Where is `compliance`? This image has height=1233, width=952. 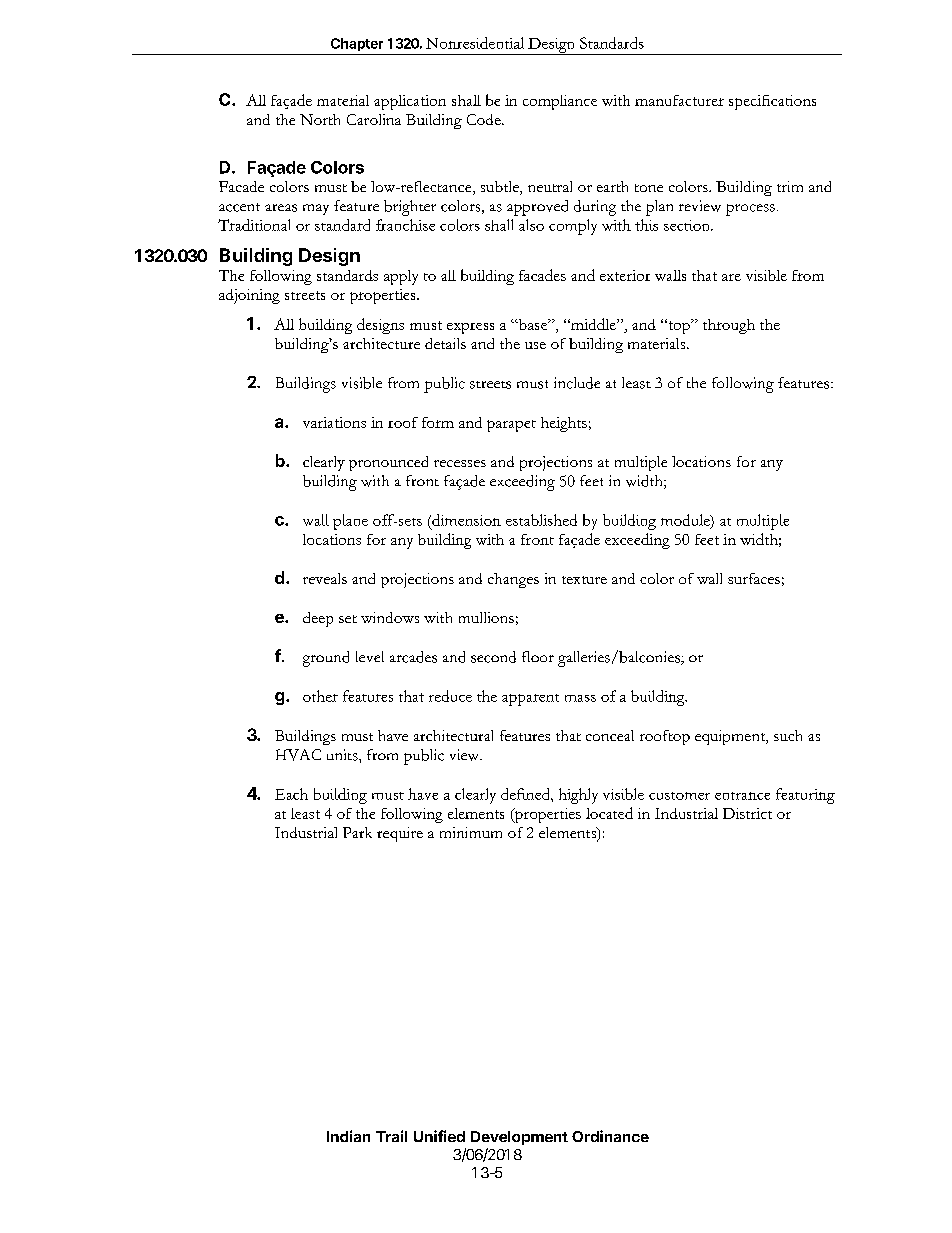
compliance is located at coordinates (560, 102).
